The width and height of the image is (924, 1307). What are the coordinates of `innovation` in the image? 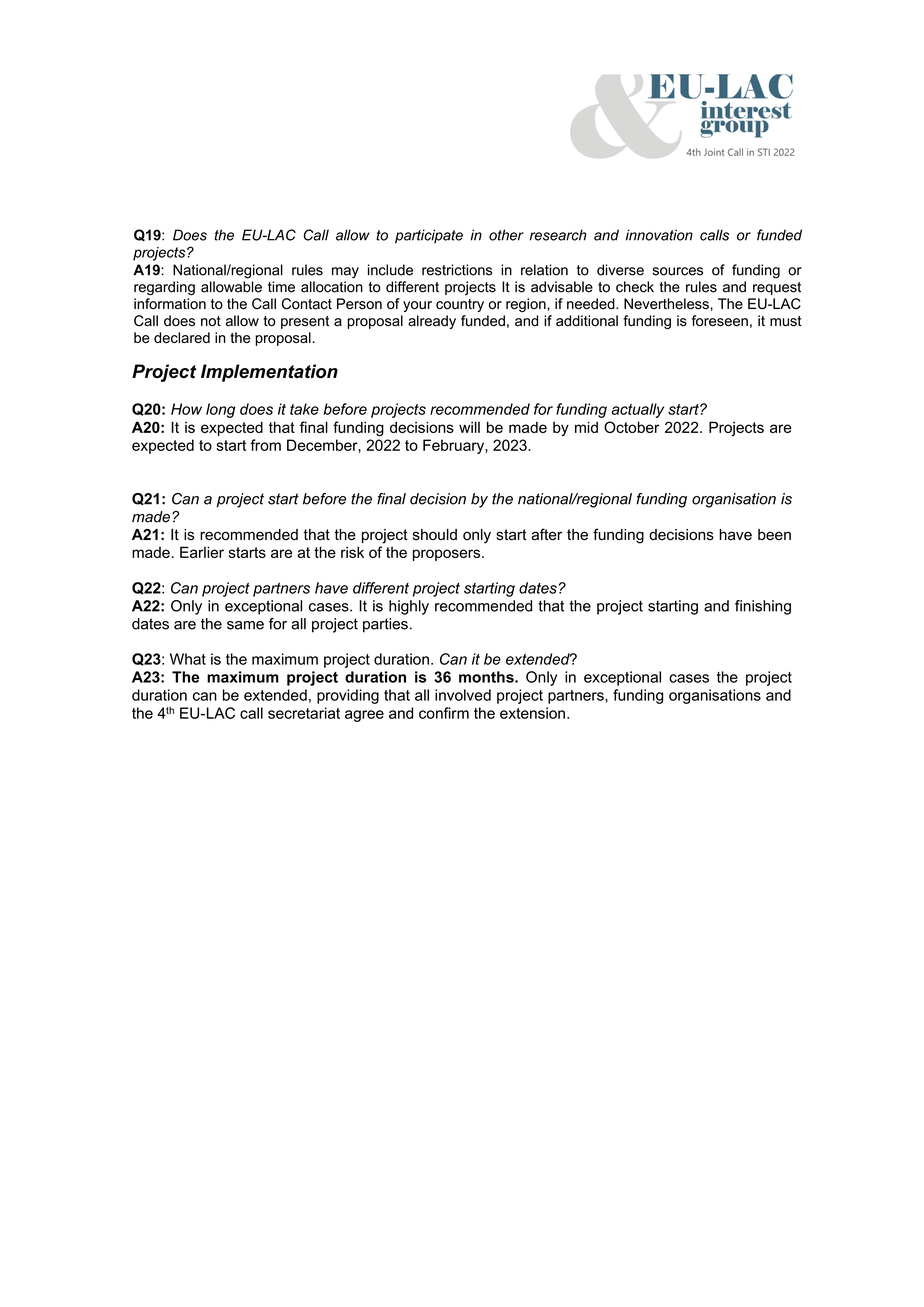 It's located at (659, 235).
